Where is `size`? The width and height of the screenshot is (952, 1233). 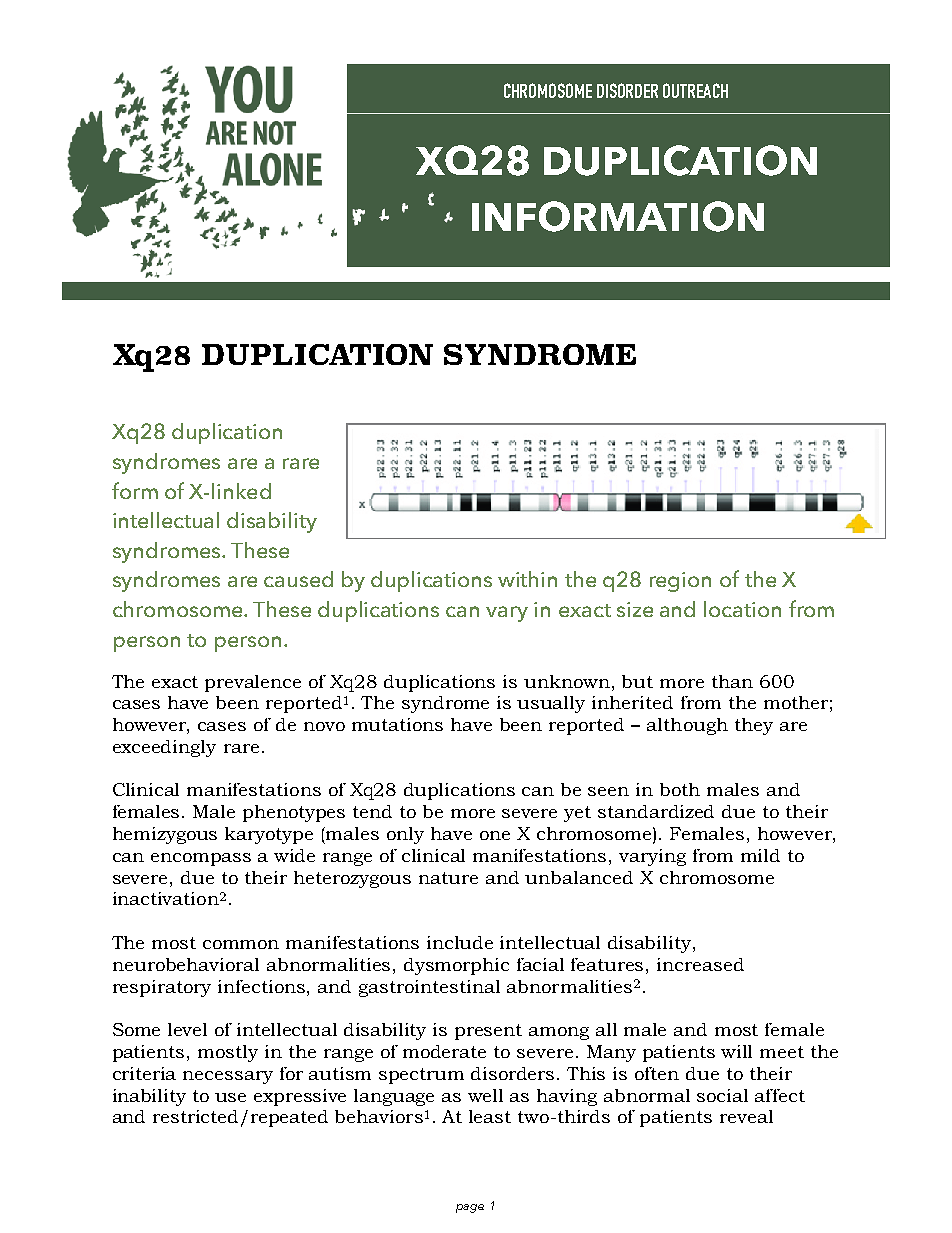
size is located at coordinates (635, 609).
